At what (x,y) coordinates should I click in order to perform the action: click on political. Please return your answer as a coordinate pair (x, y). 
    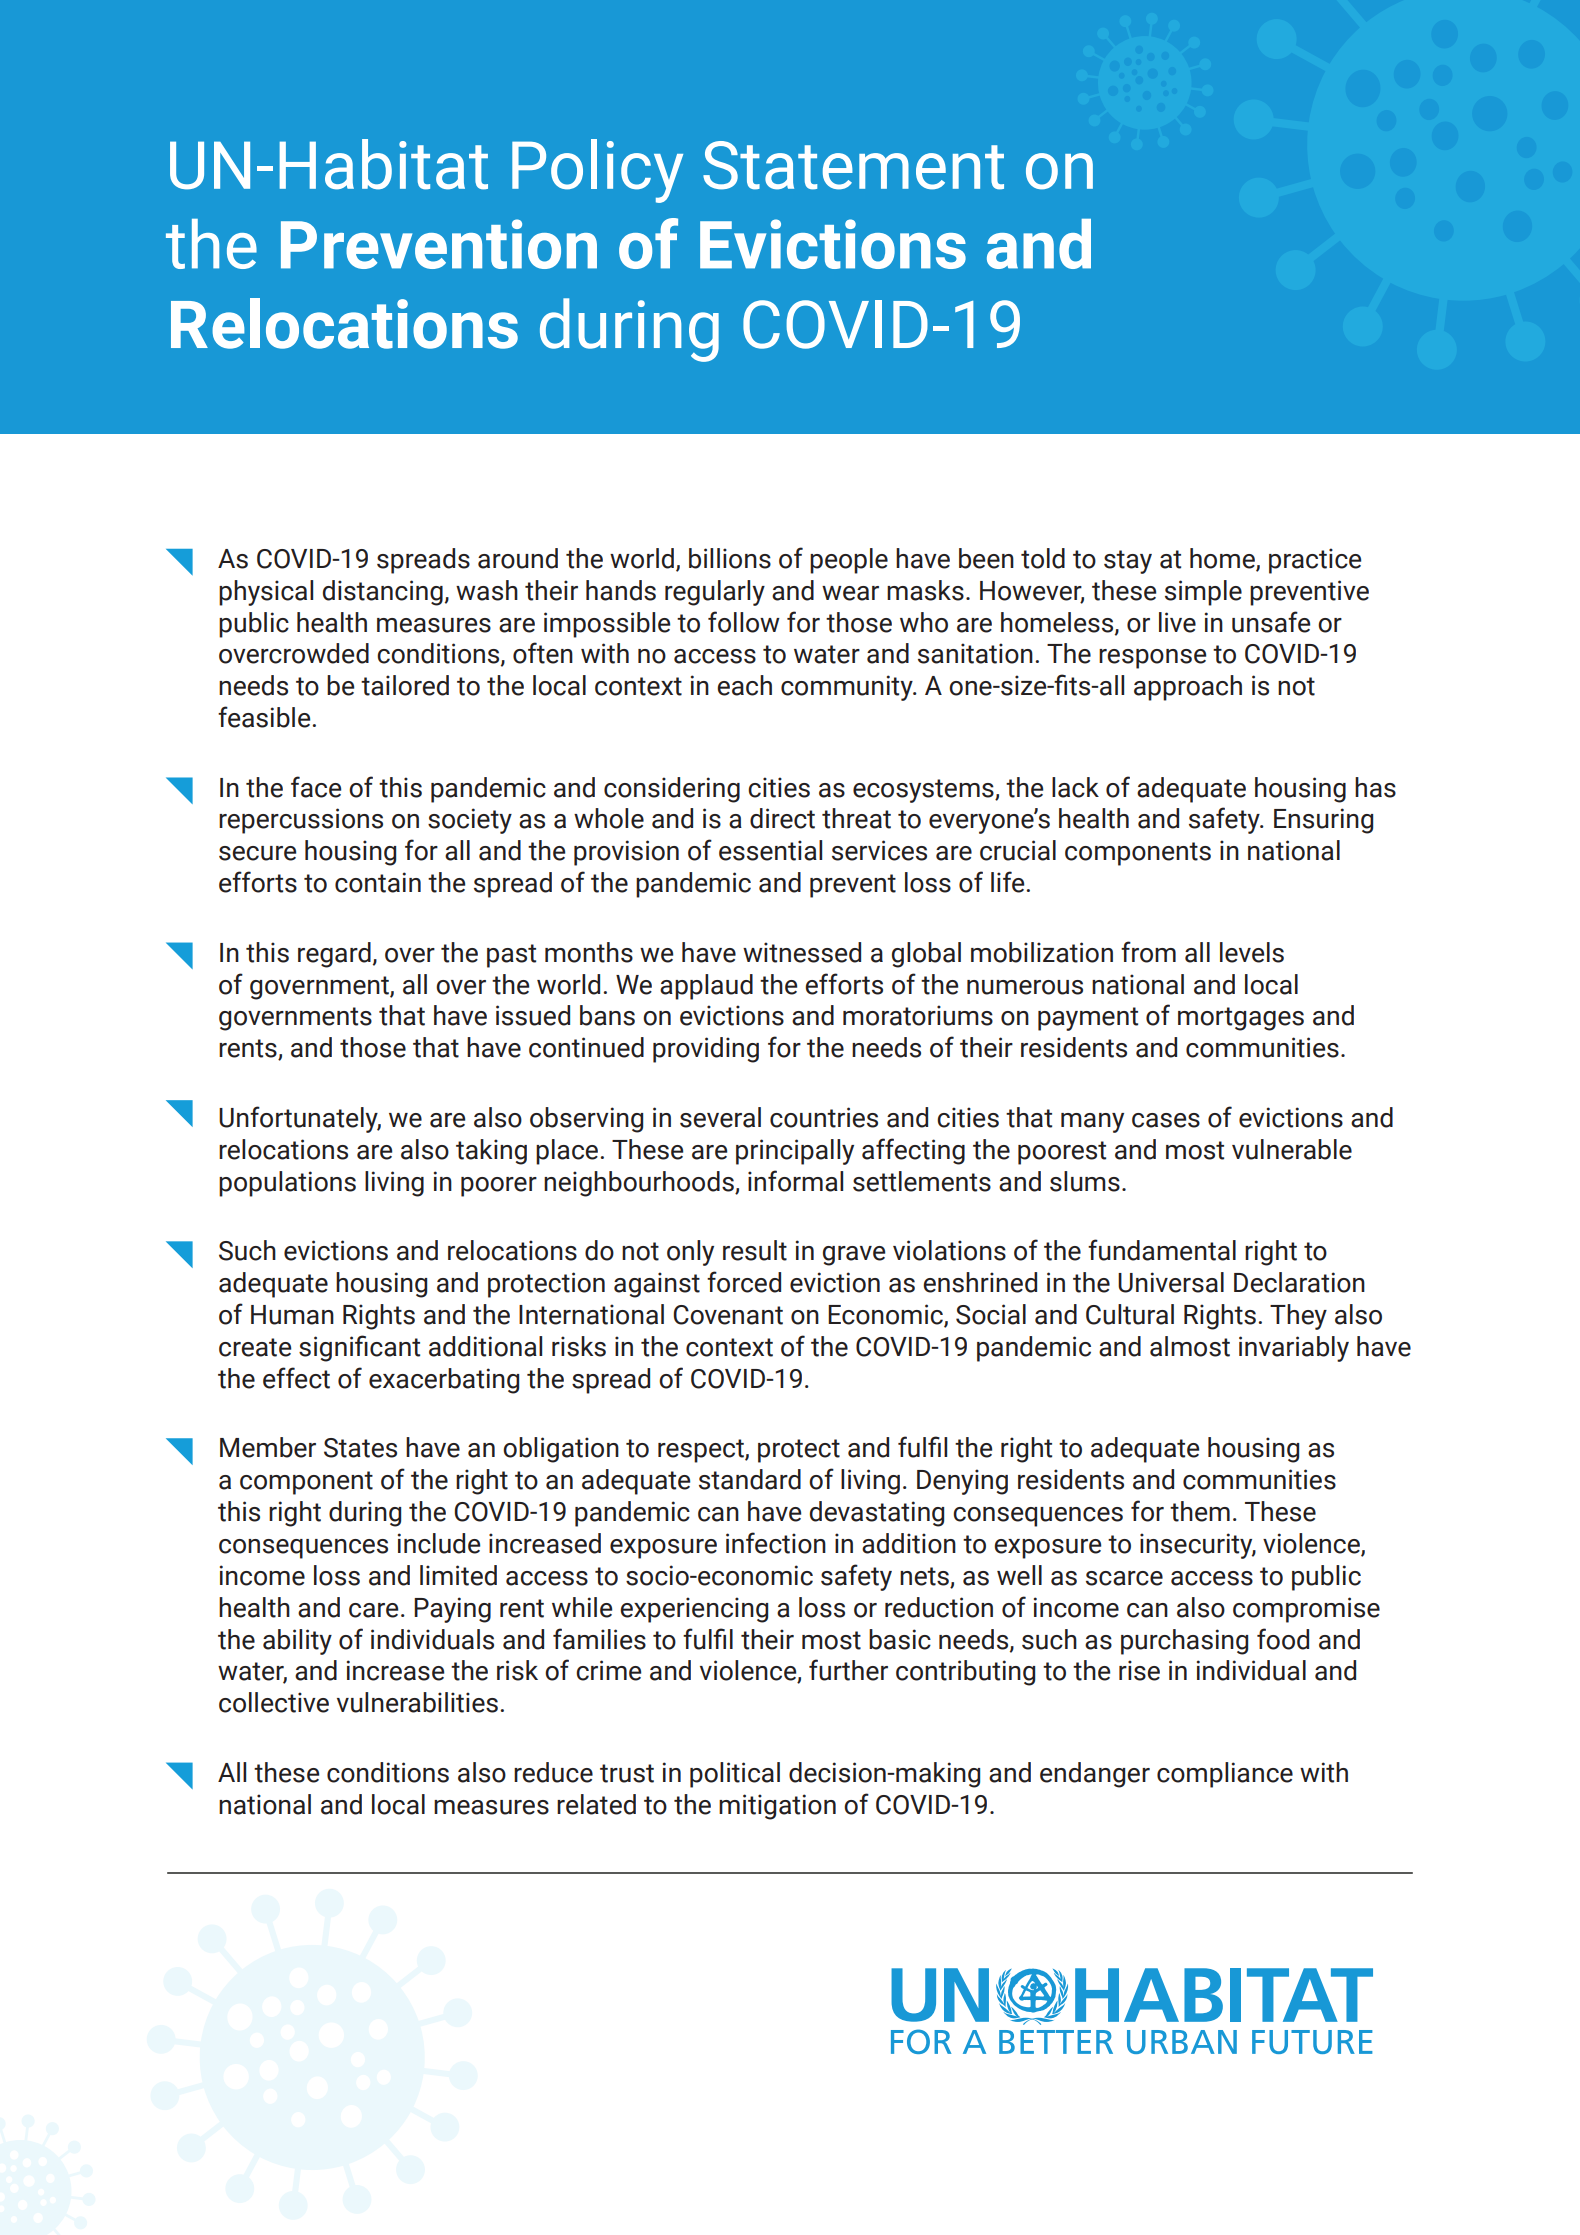
    Looking at the image, I should click on (735, 1775).
